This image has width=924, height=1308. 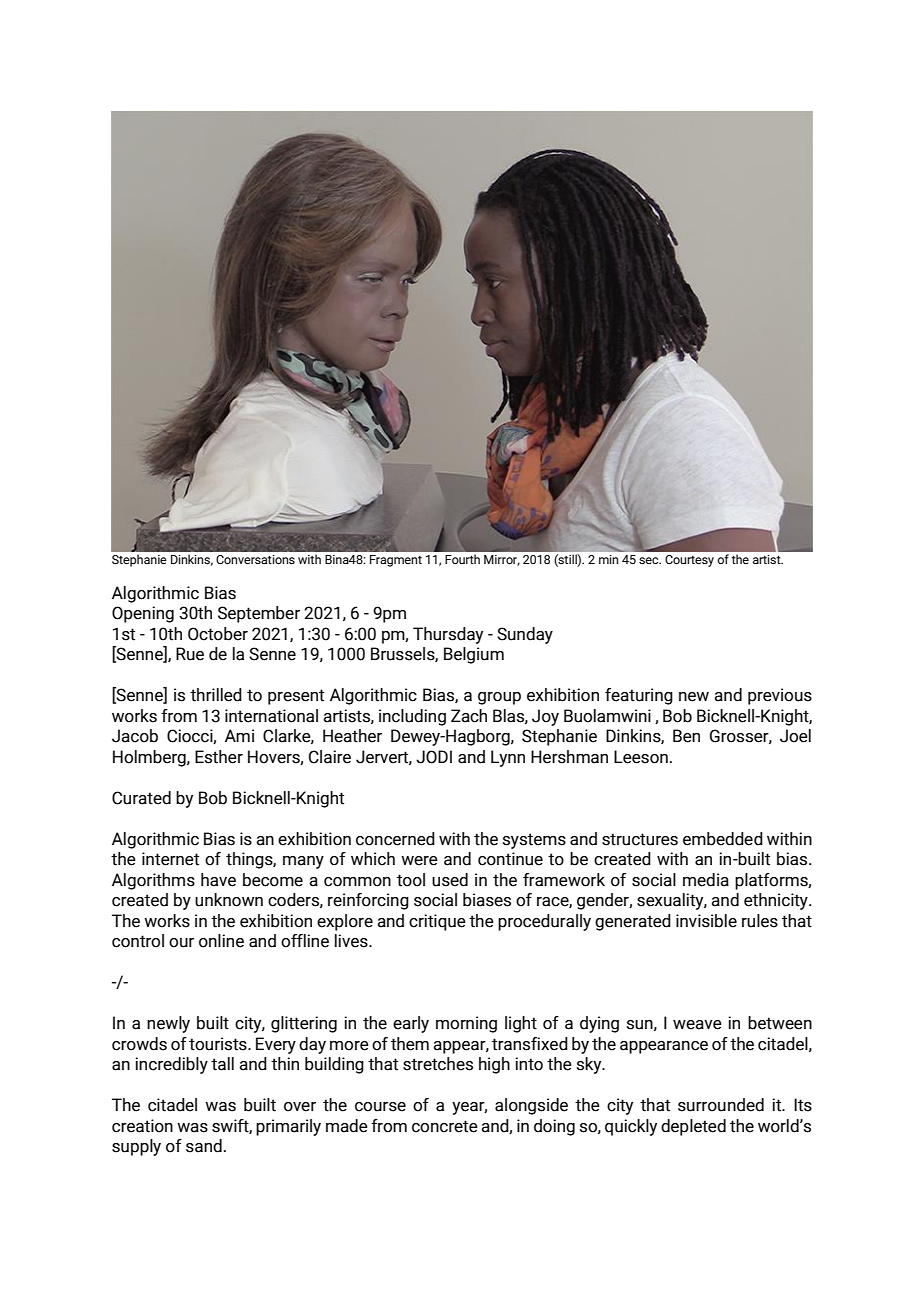 What do you see at coordinates (686, 736) in the image?
I see `Ben` at bounding box center [686, 736].
